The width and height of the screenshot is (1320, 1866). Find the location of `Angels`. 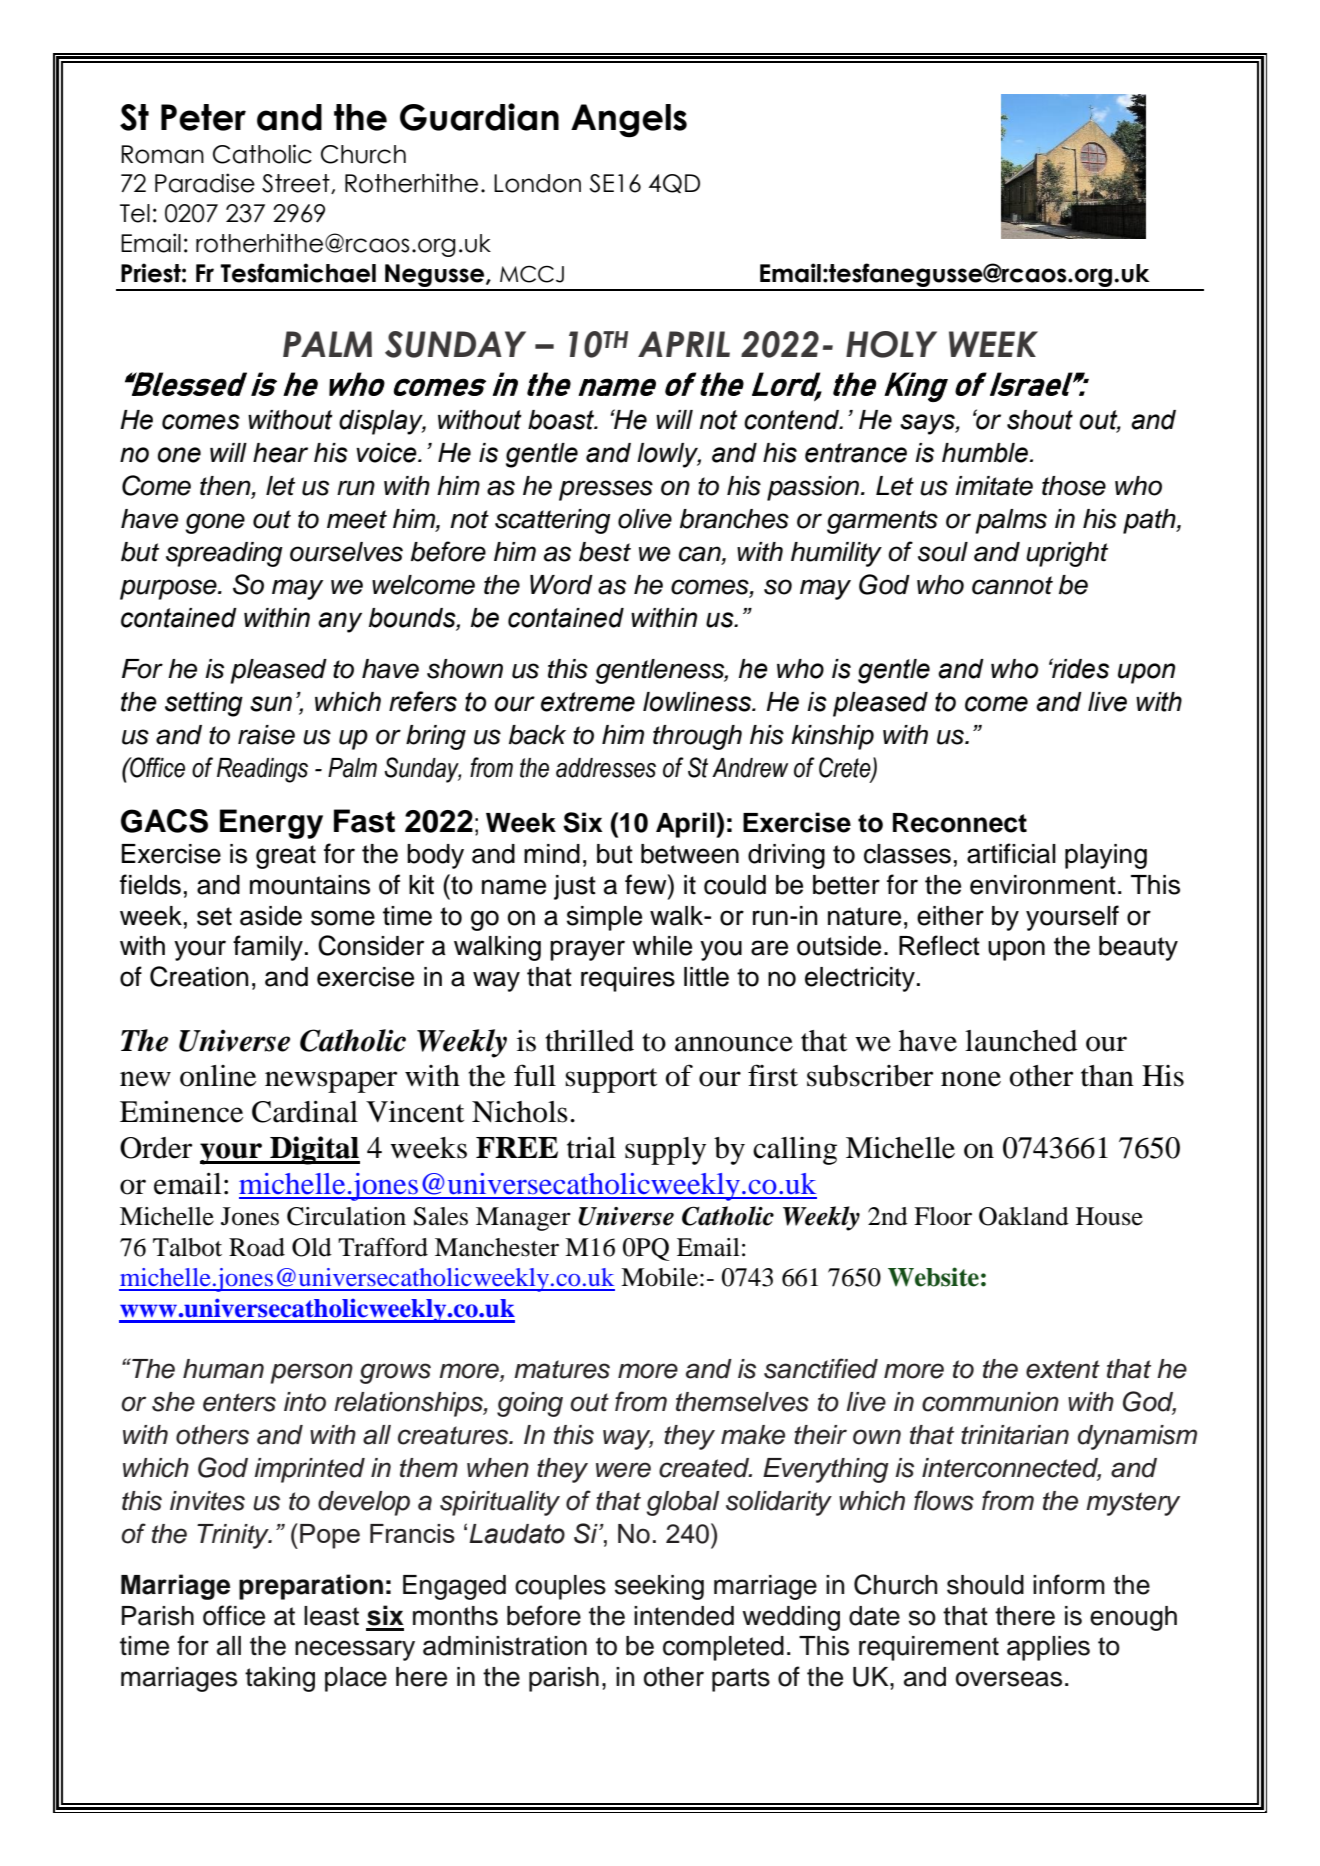

Angels is located at coordinates (629, 121).
